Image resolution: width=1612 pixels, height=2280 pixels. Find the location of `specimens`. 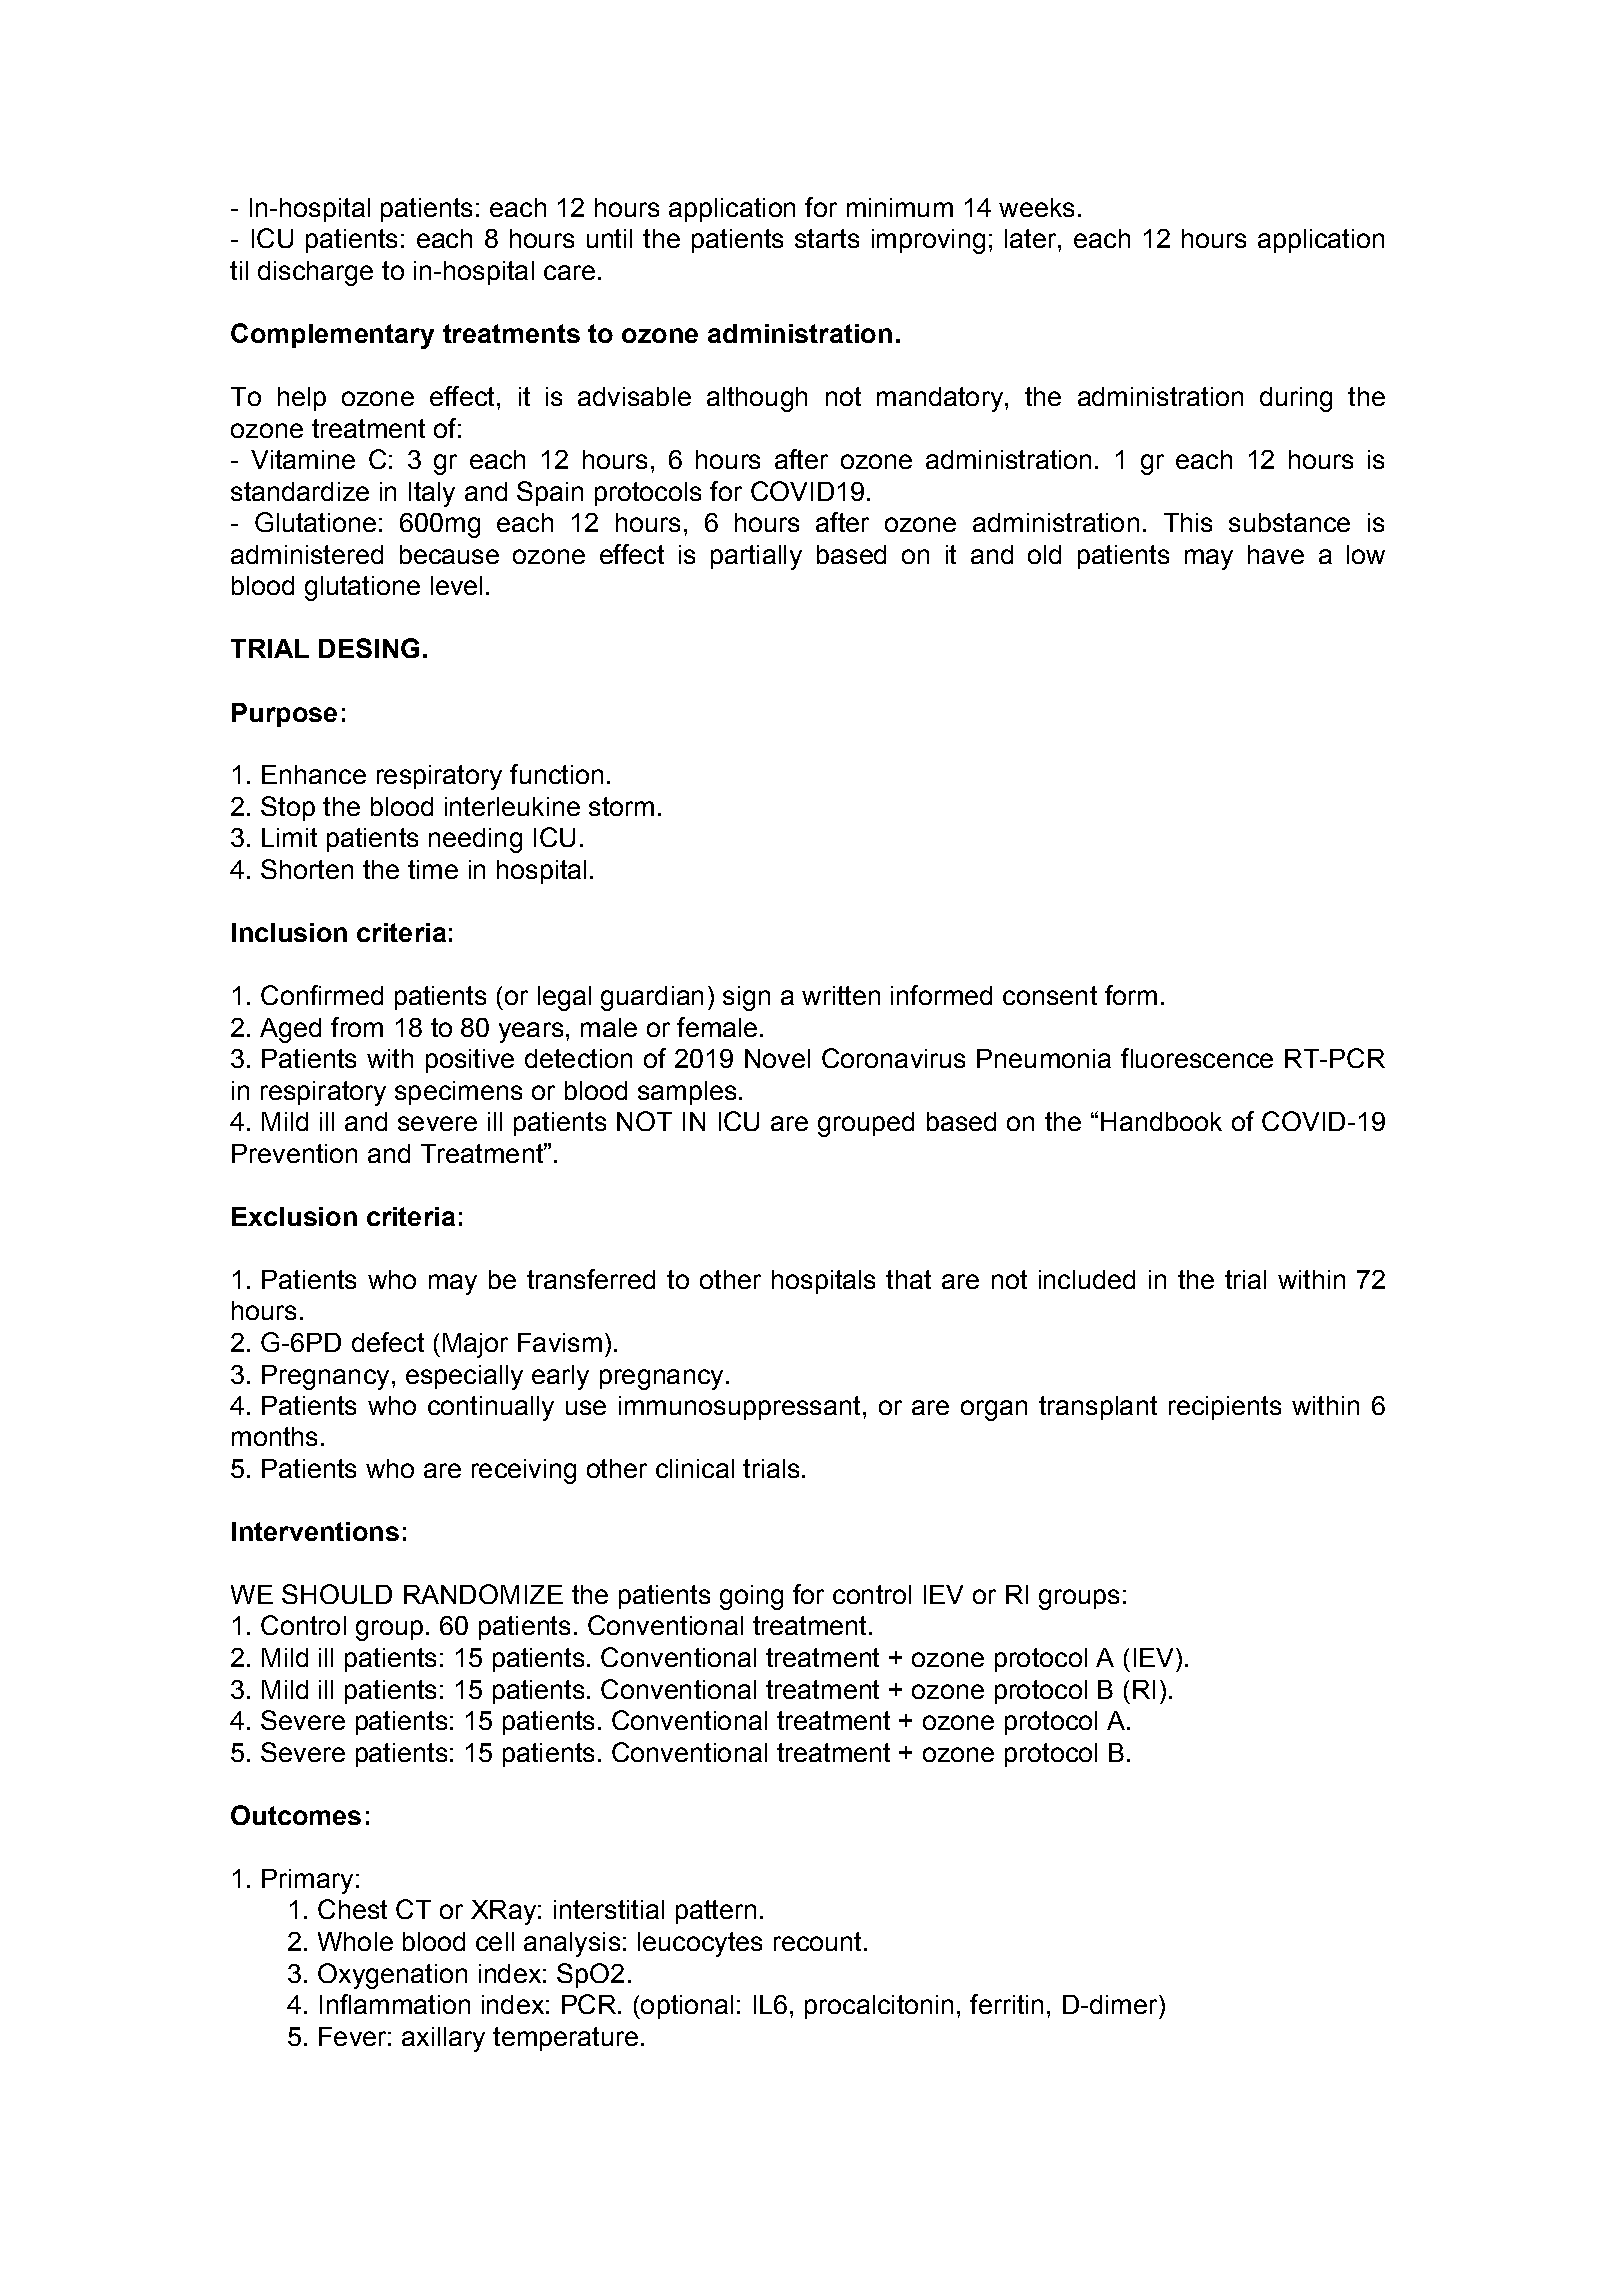

specimens is located at coordinates (458, 1093).
